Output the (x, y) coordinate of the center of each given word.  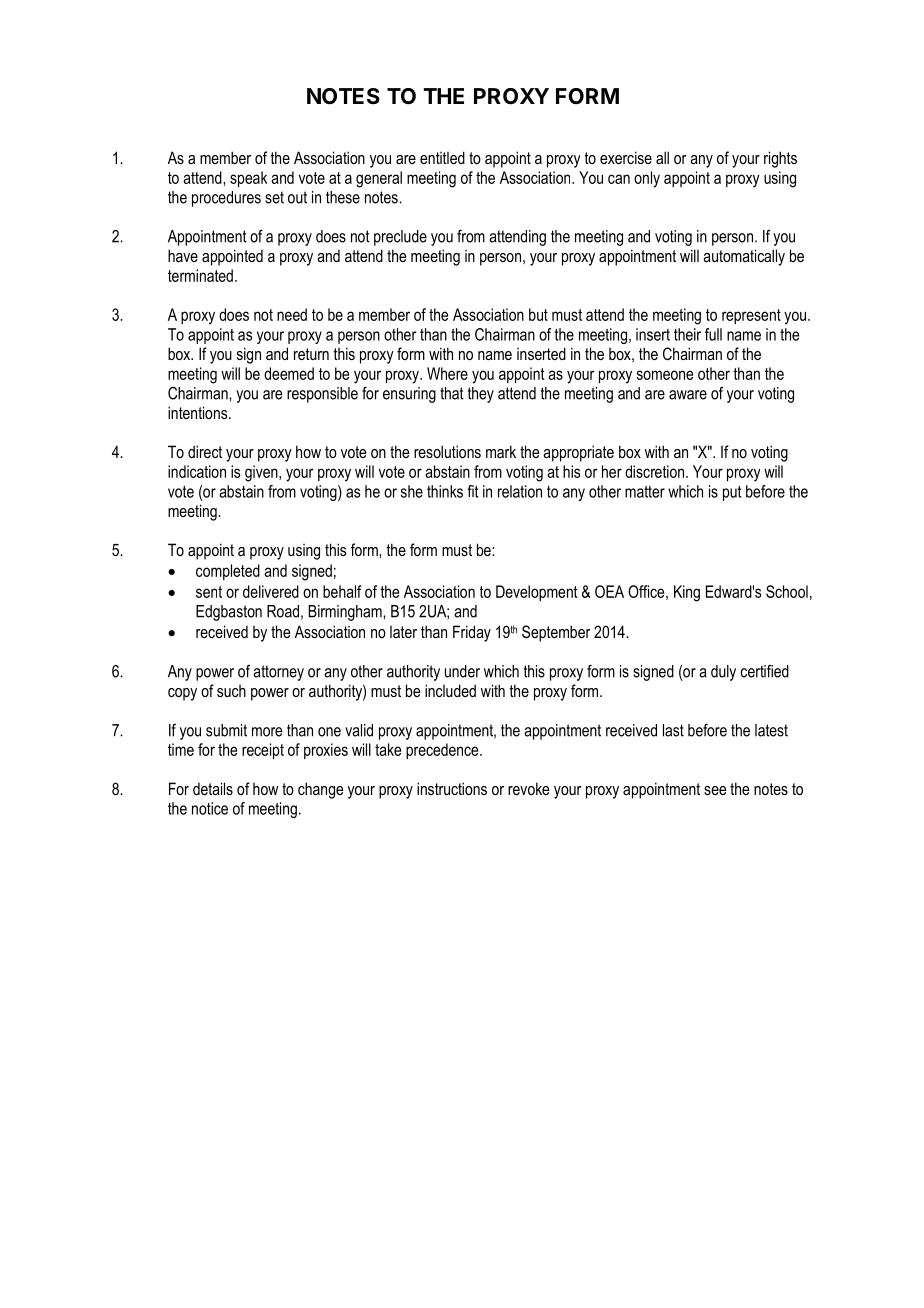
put (732, 493)
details (213, 788)
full (713, 334)
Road (283, 611)
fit (472, 491)
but (538, 314)
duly (723, 673)
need (292, 314)
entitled (442, 157)
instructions (452, 788)
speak (248, 179)
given (262, 473)
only (647, 179)
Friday (472, 633)
